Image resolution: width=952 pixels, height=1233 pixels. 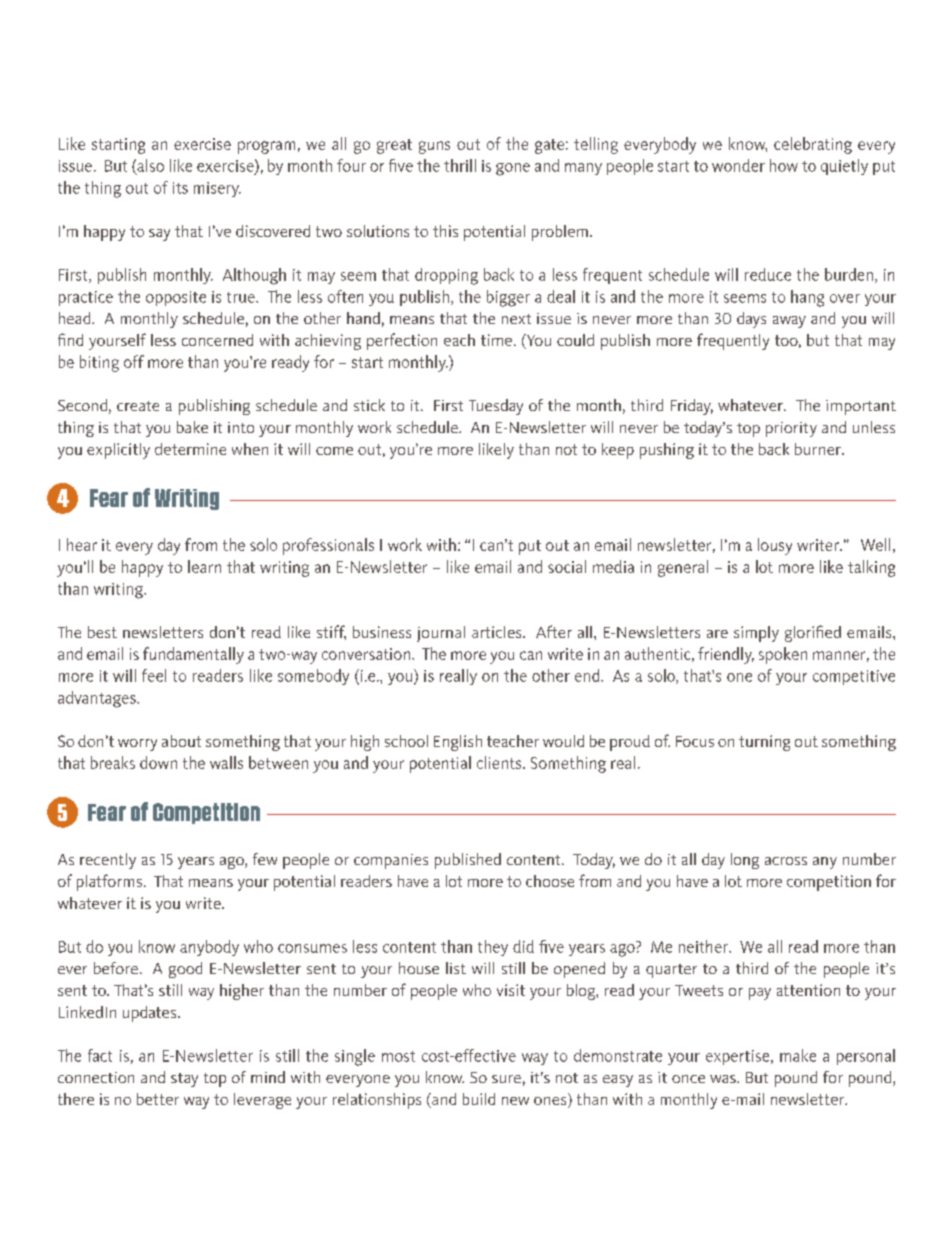 What do you see at coordinates (184, 1080) in the screenshot?
I see `stay` at bounding box center [184, 1080].
